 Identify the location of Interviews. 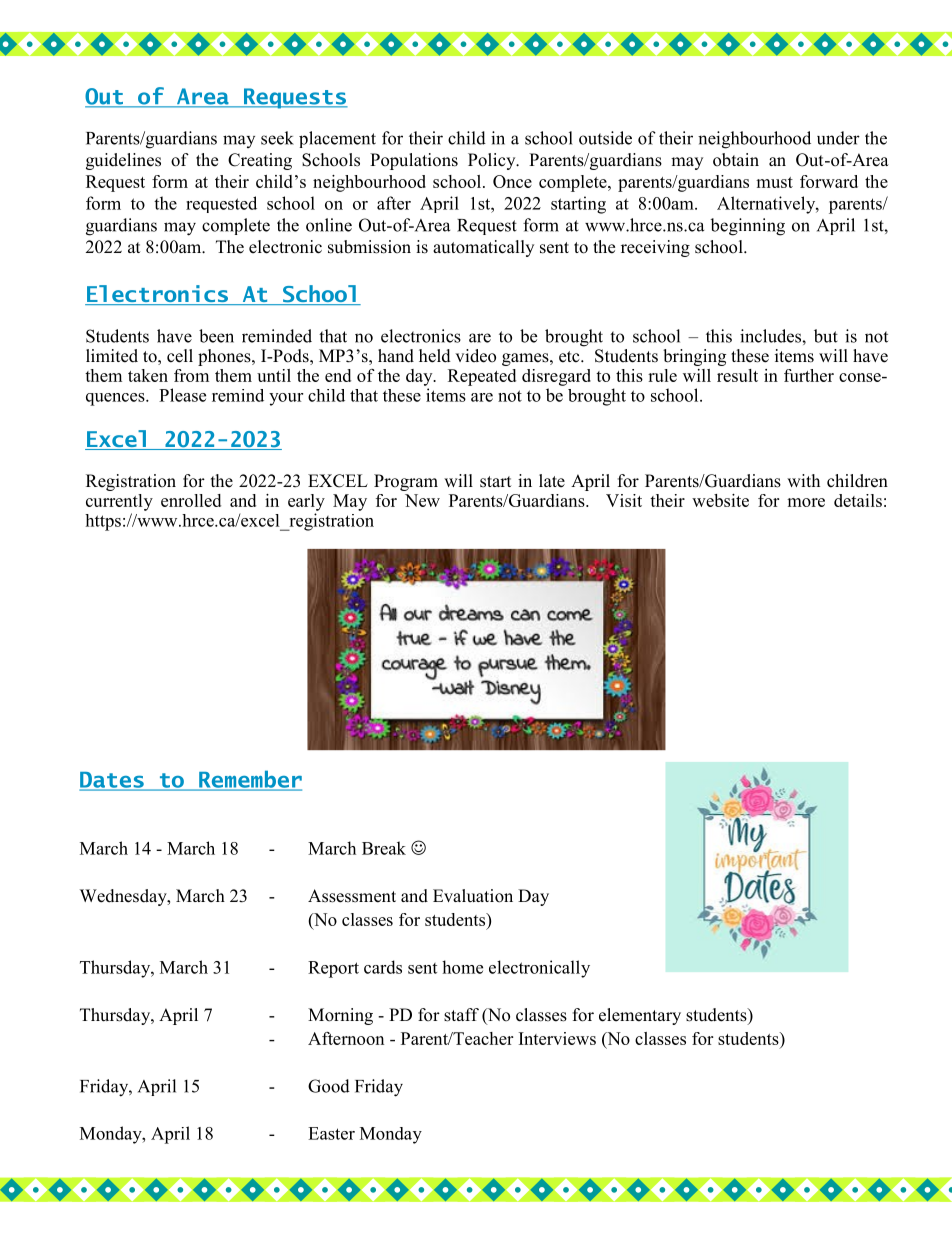
(557, 1038).
